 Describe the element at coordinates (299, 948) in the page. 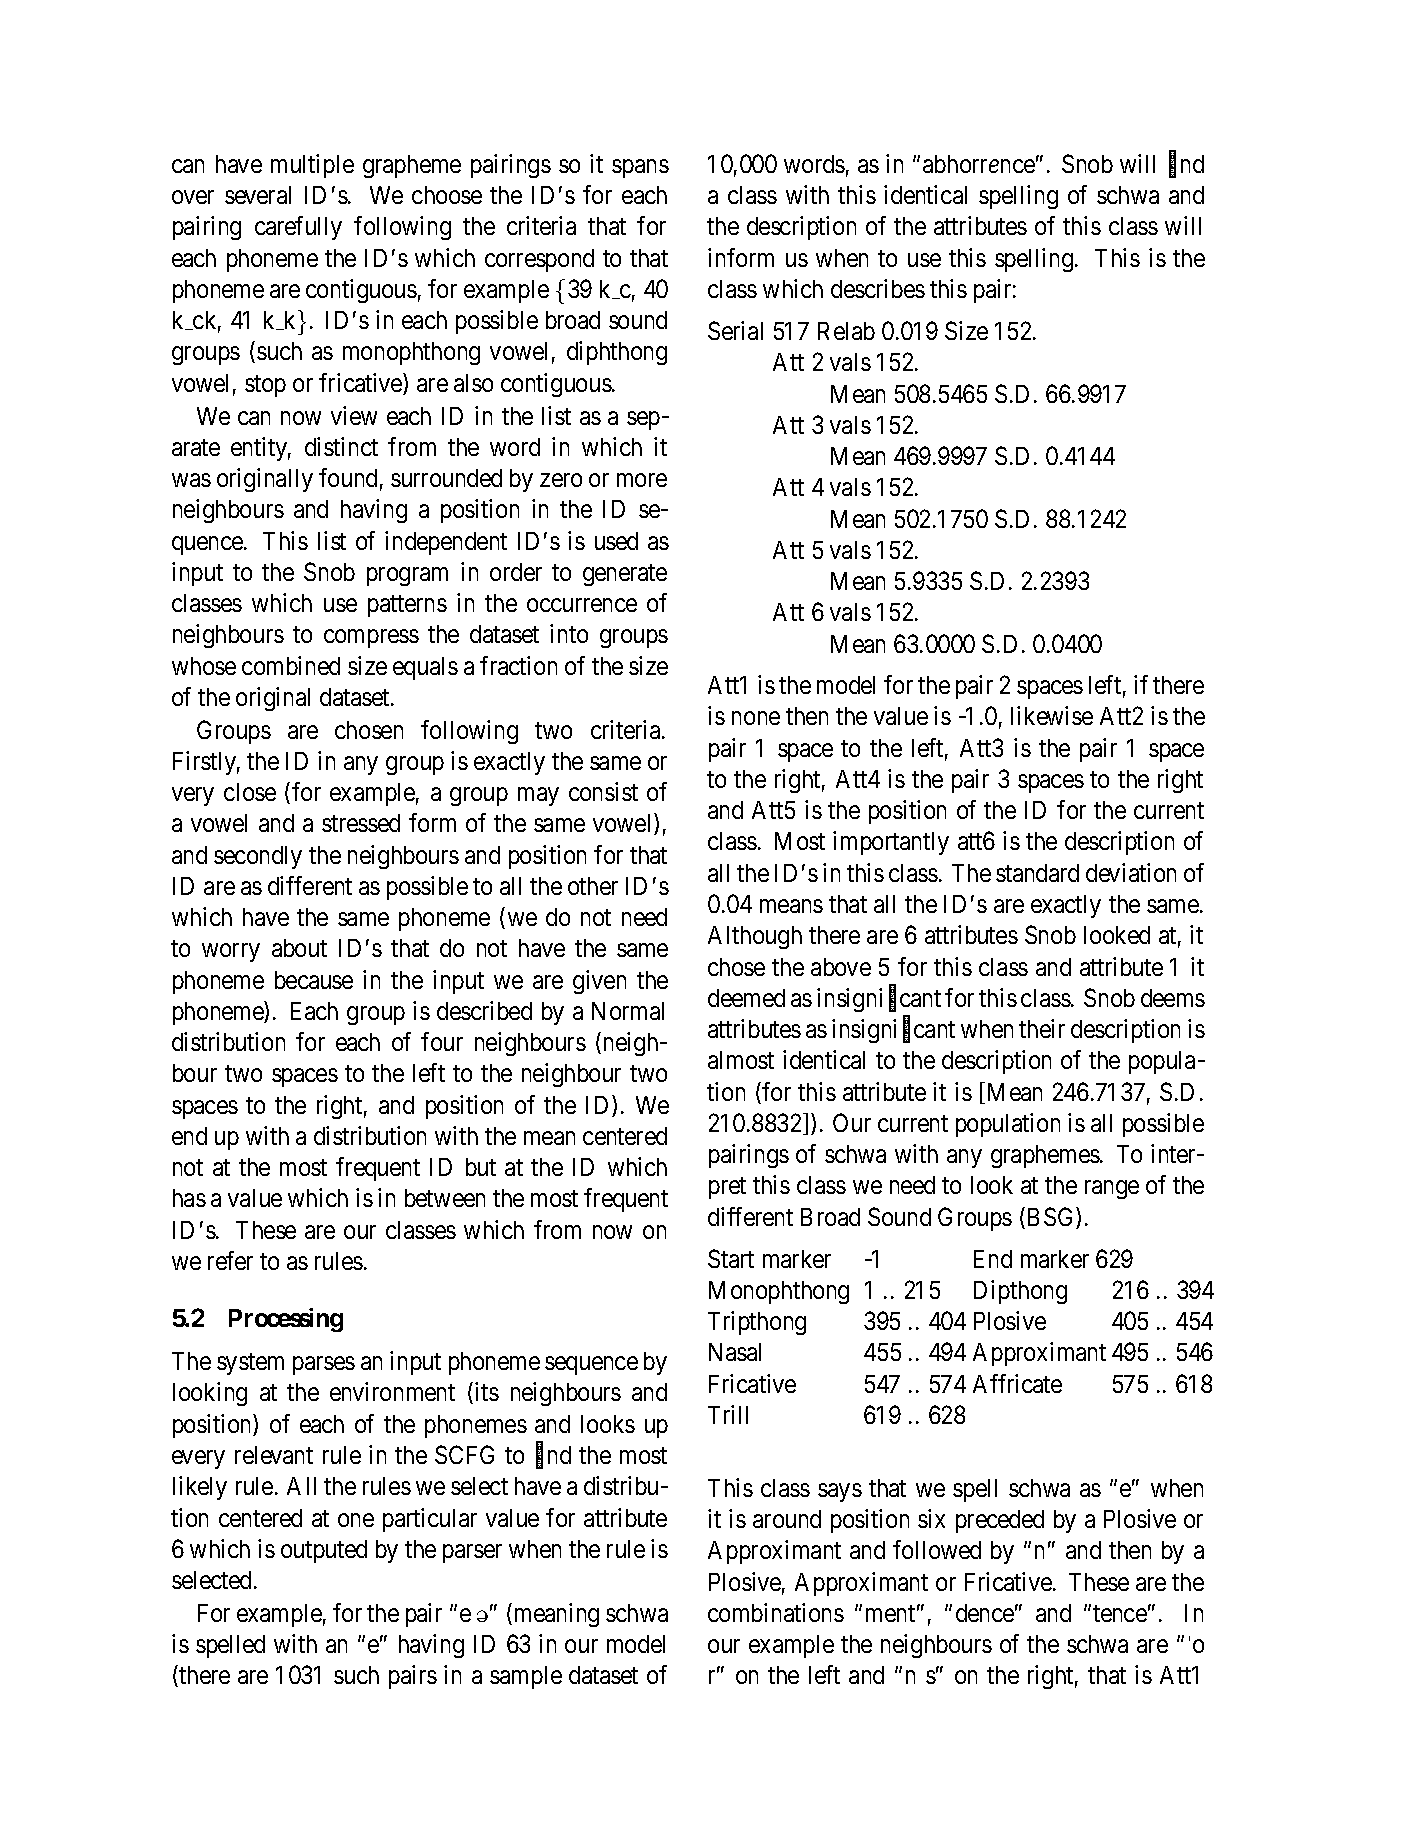

I see `about` at that location.
